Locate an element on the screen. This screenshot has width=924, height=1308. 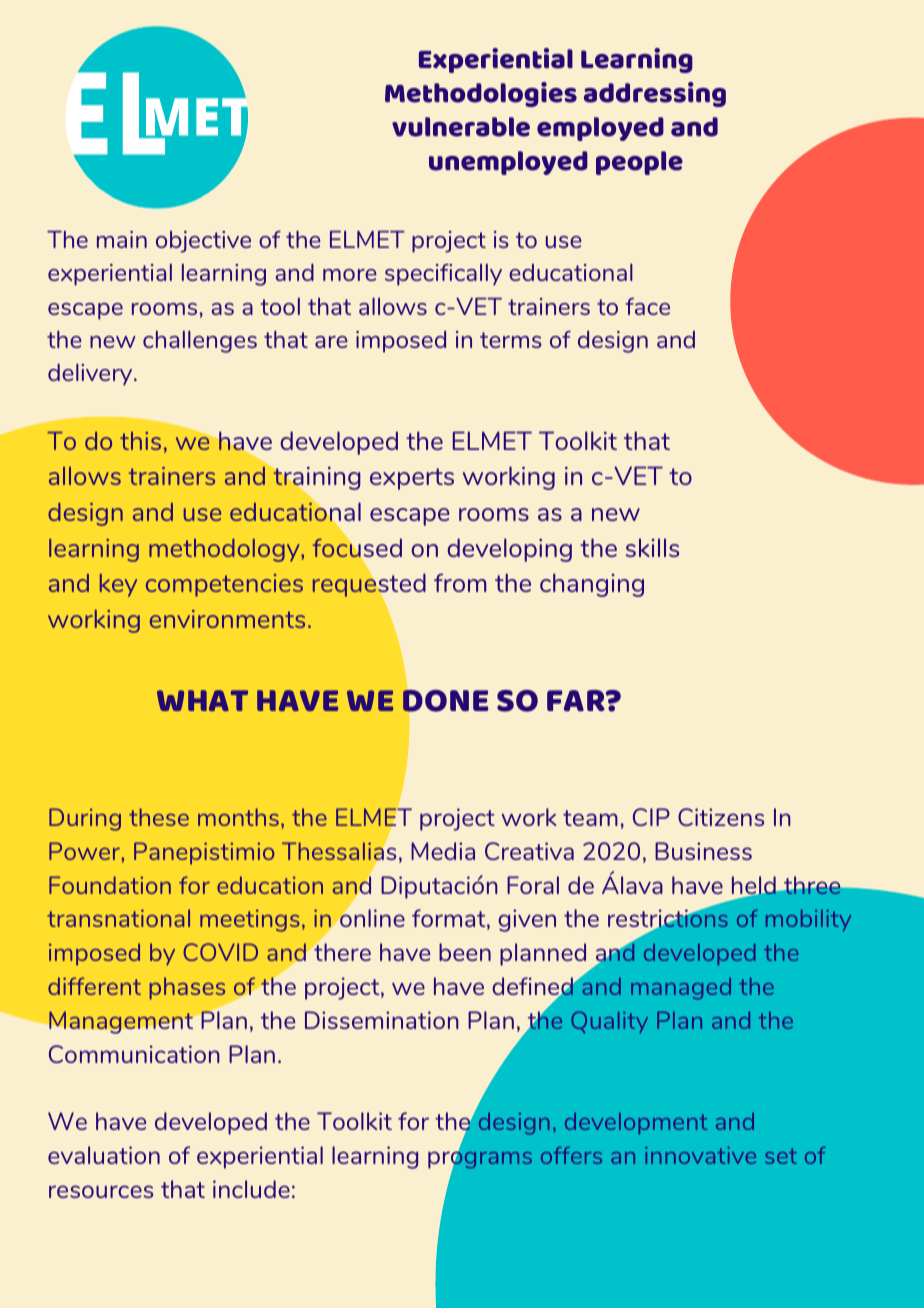
evaluation is located at coordinates (104, 1155).
